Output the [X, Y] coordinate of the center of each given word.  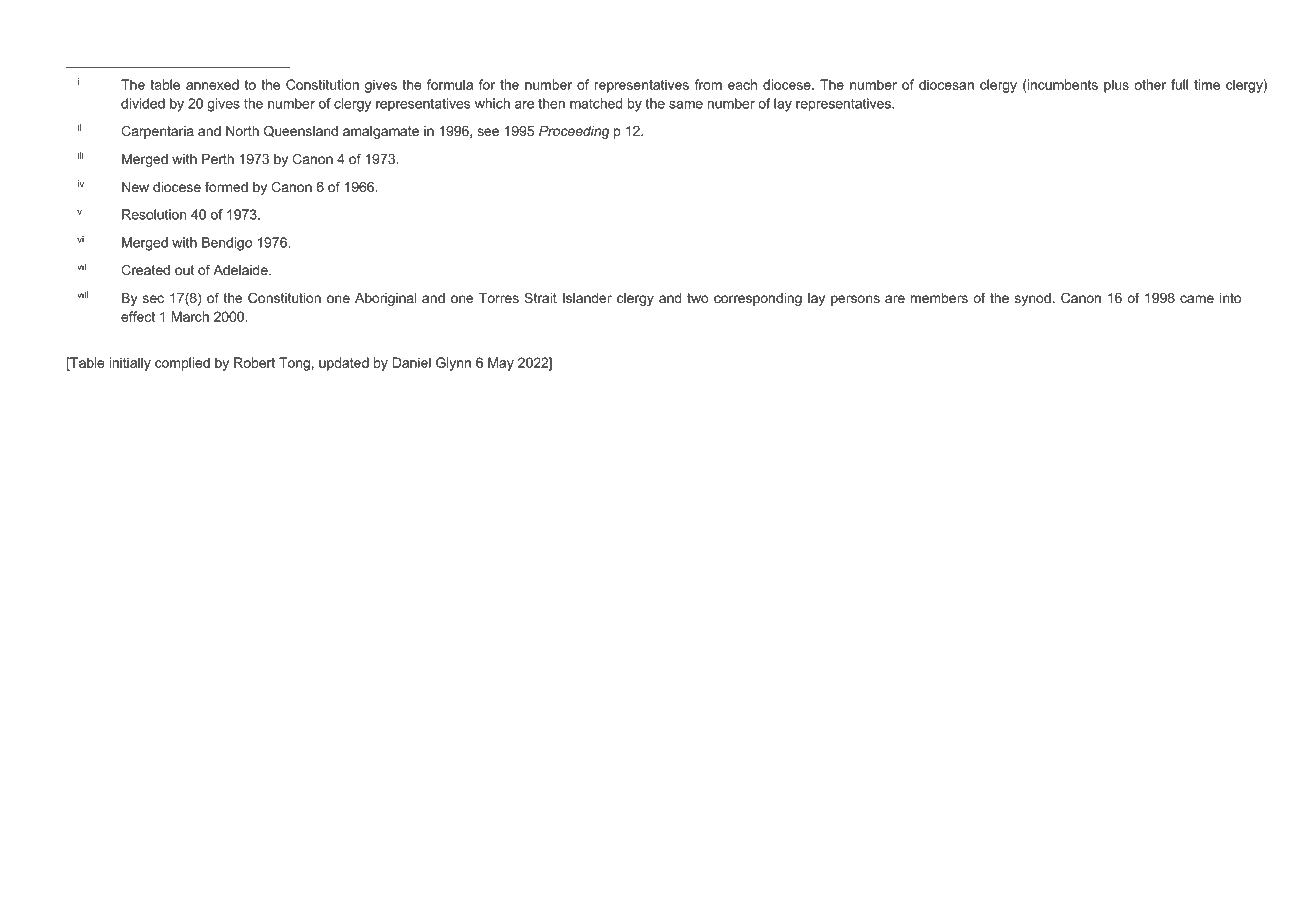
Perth [218, 159]
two [698, 298]
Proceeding [574, 132]
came [1197, 299]
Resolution [154, 214]
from [708, 84]
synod [1033, 299]
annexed [212, 84]
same [686, 105]
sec [153, 299]
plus [1116, 86]
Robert [254, 362]
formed [226, 186]
